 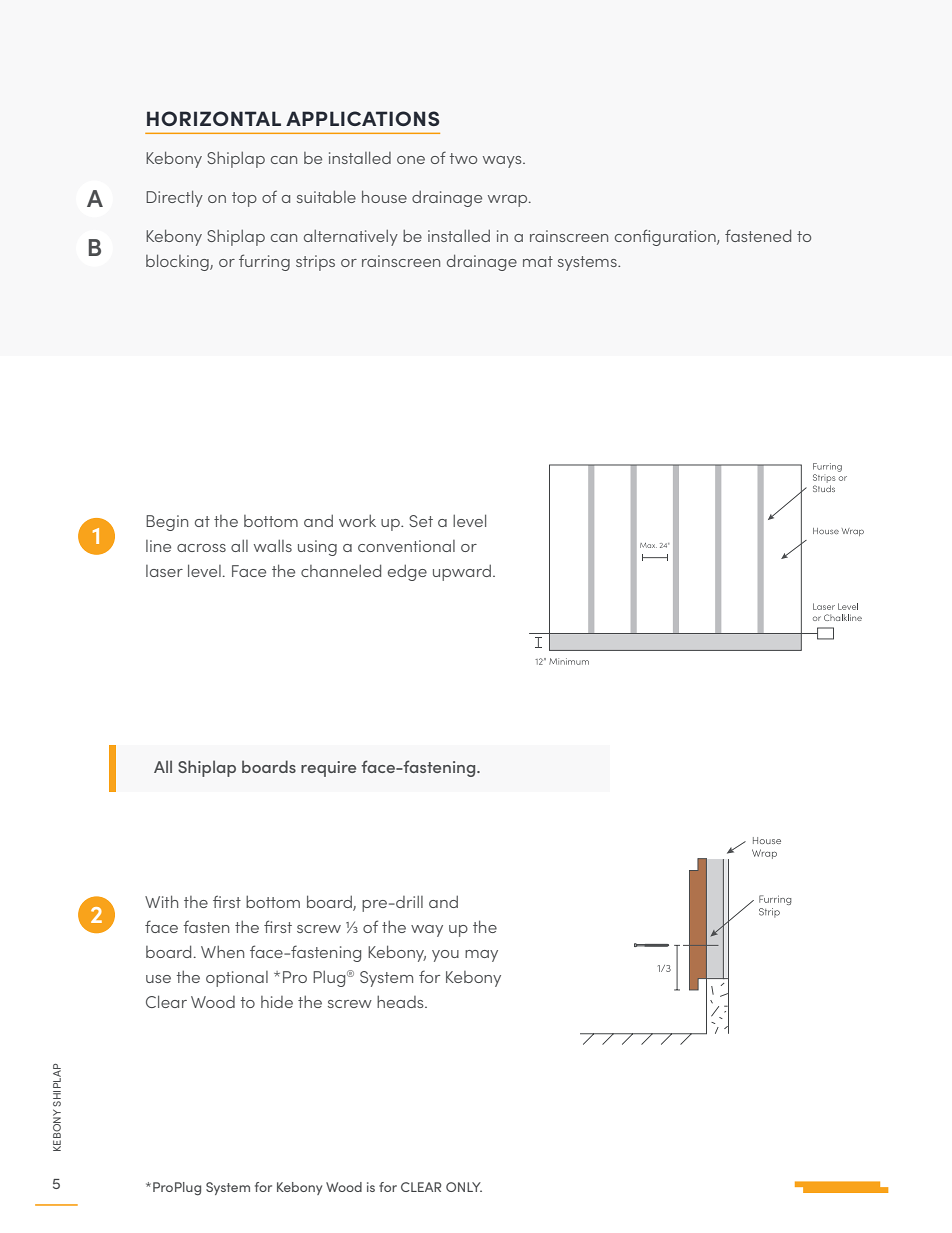 What do you see at coordinates (407, 572) in the image?
I see `edge` at bounding box center [407, 572].
